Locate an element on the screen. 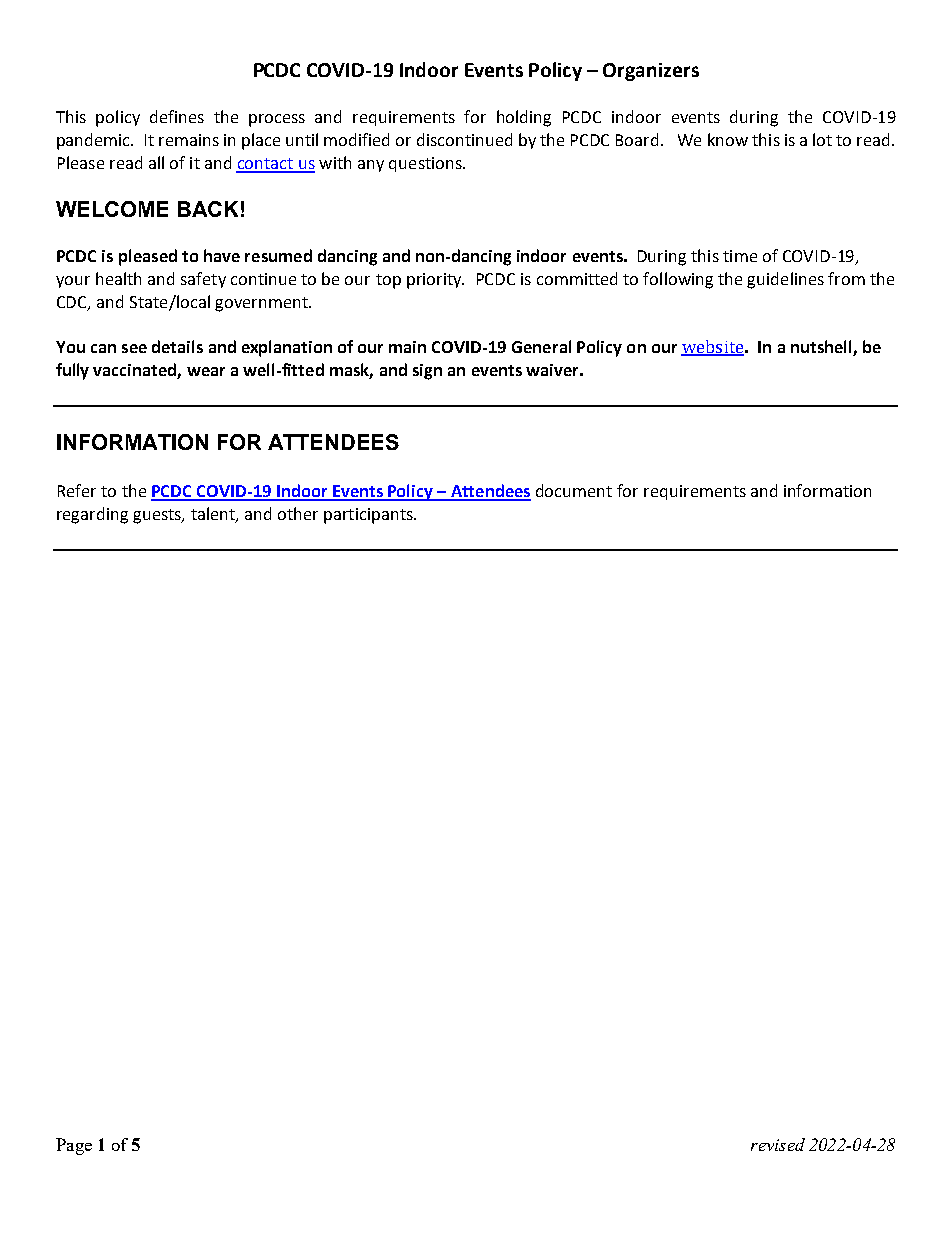 This screenshot has height=1233, width=952. talent is located at coordinates (214, 515).
